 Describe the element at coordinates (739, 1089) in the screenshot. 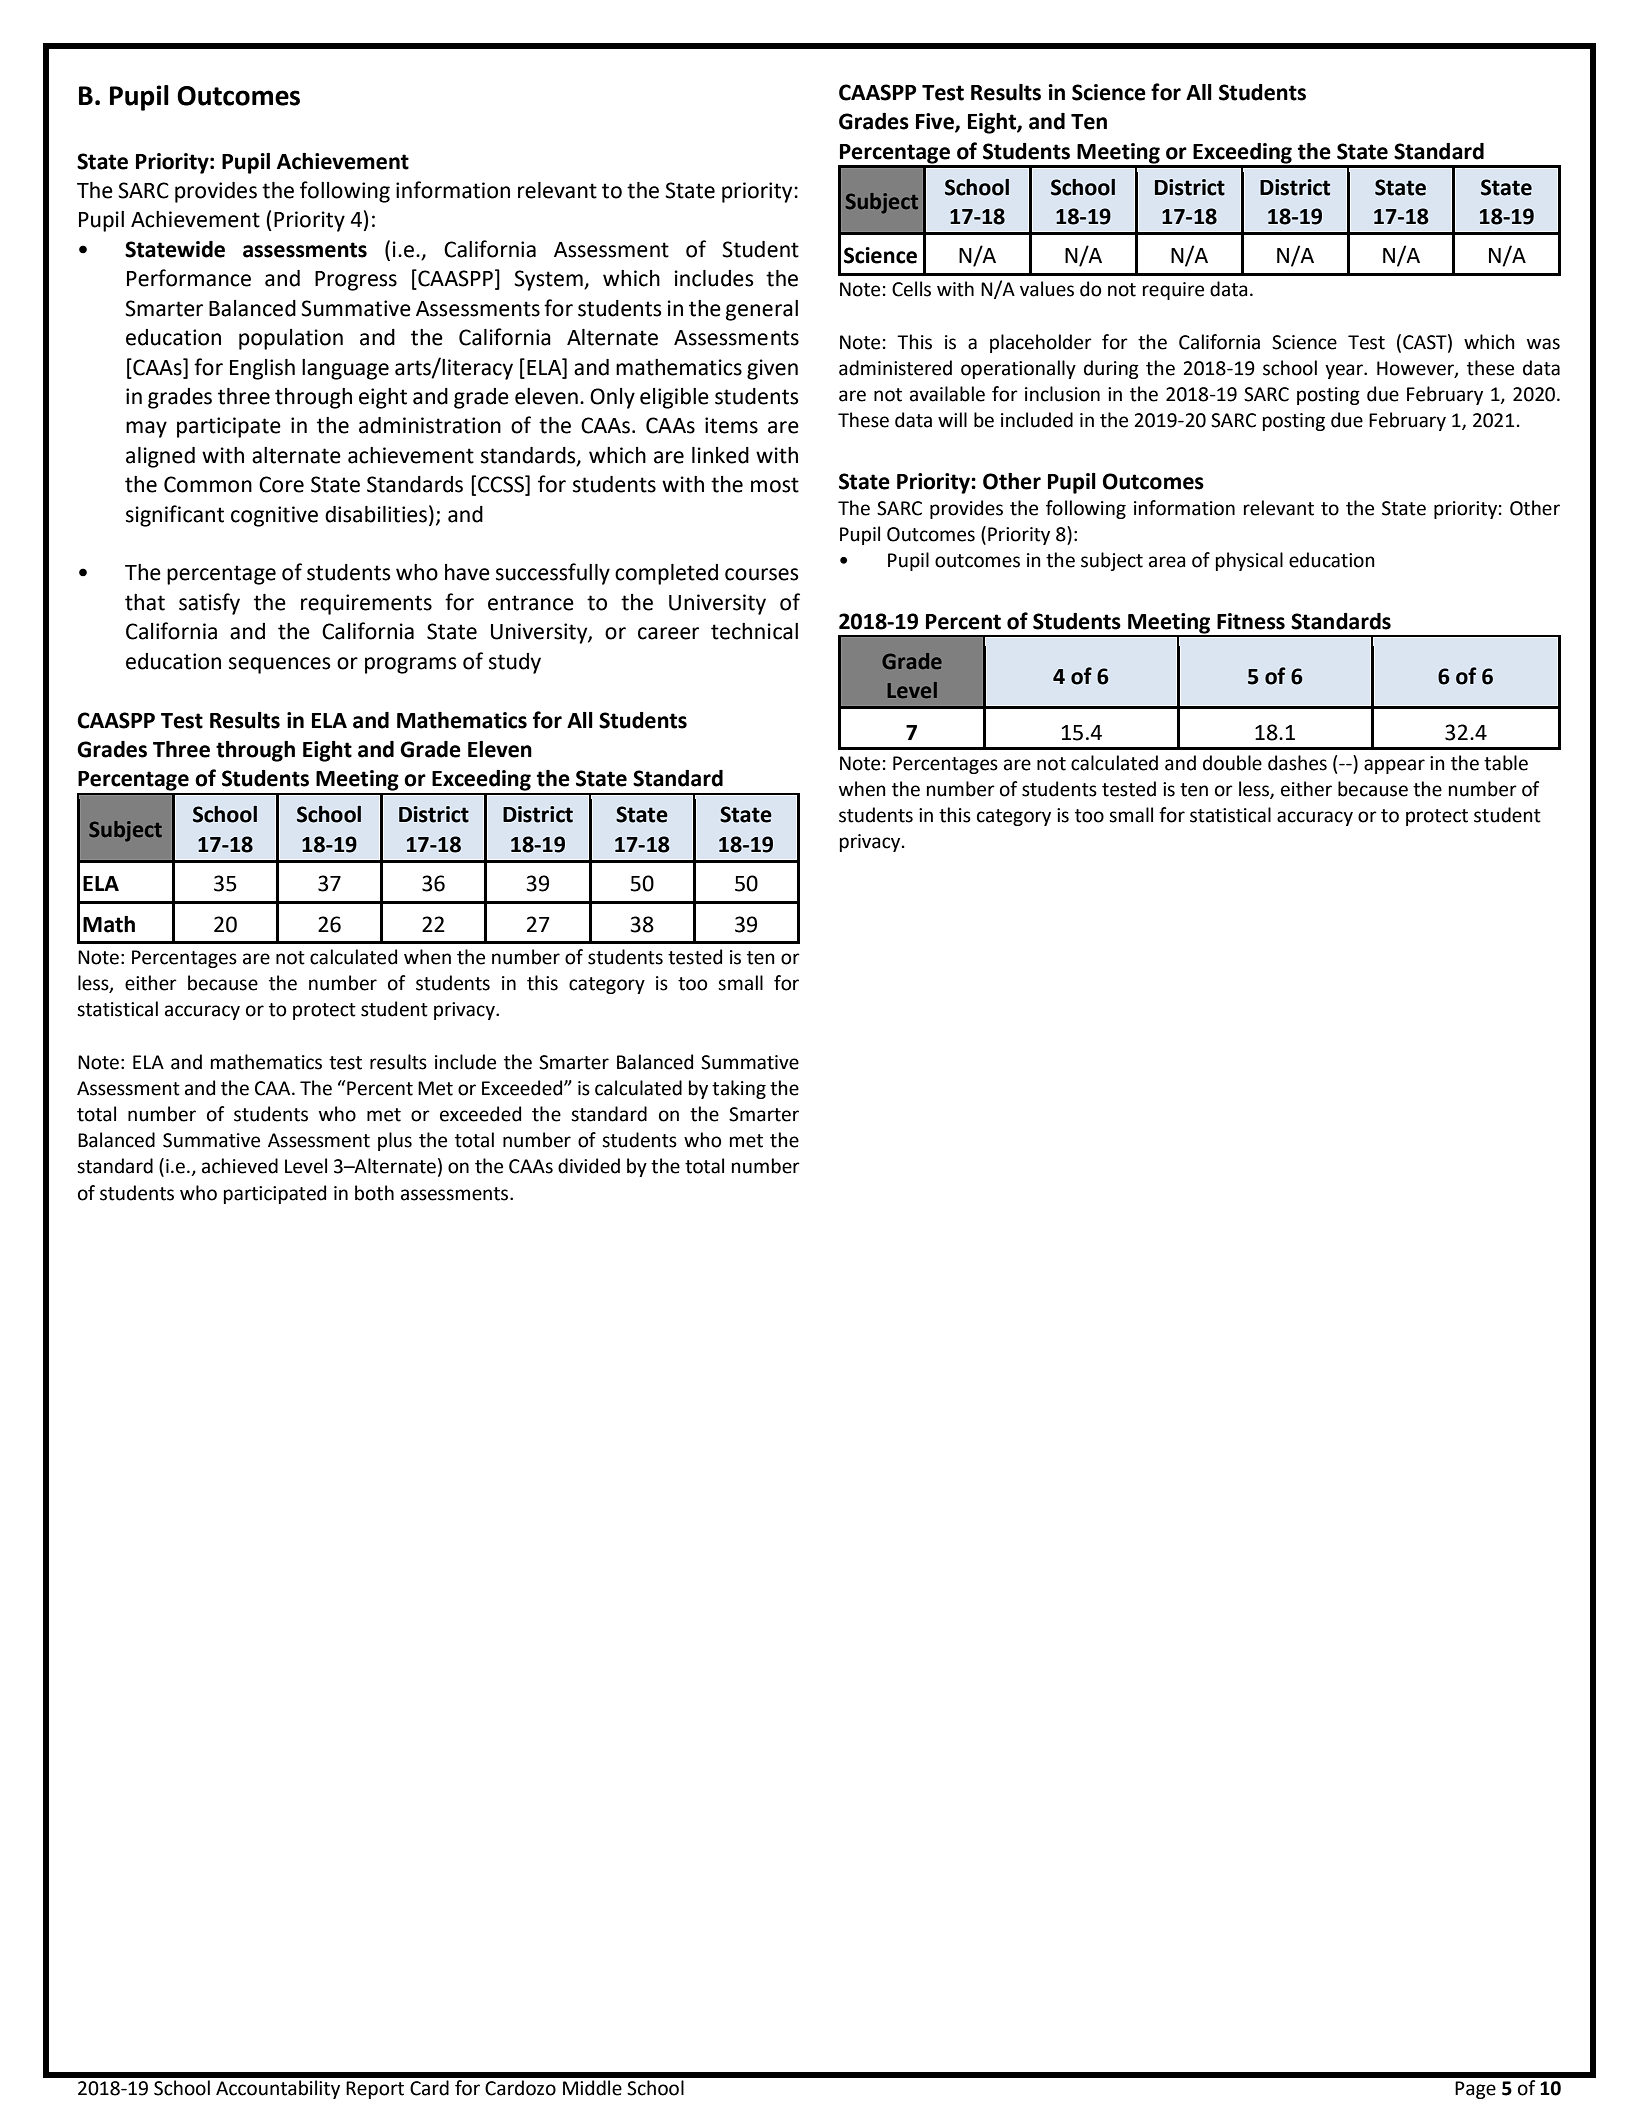

I see `taking` at that location.
